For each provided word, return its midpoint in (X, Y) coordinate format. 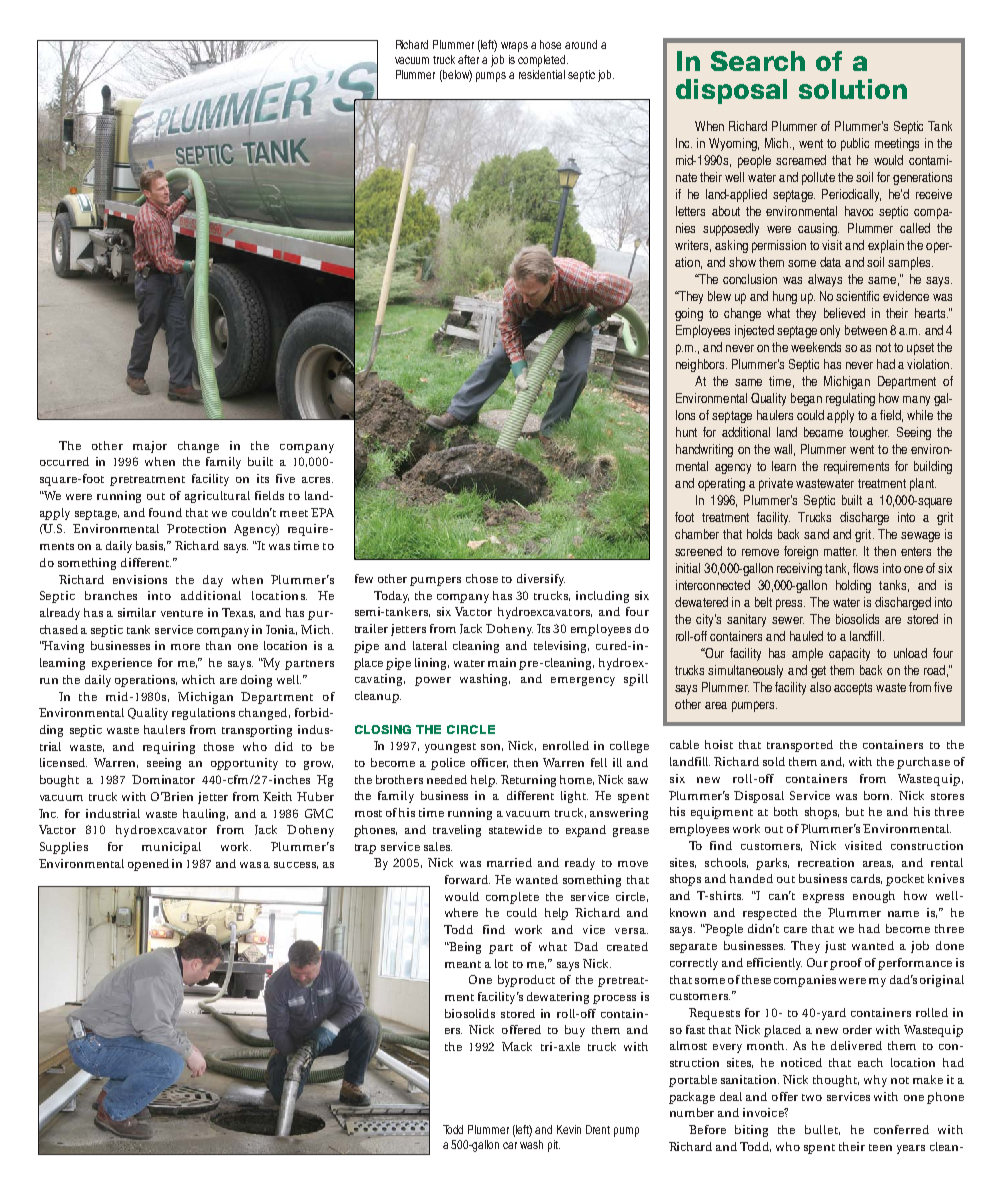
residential (542, 74)
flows (865, 568)
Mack (517, 1046)
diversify (541, 580)
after (468, 59)
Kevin (569, 1129)
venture (182, 613)
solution (853, 89)
